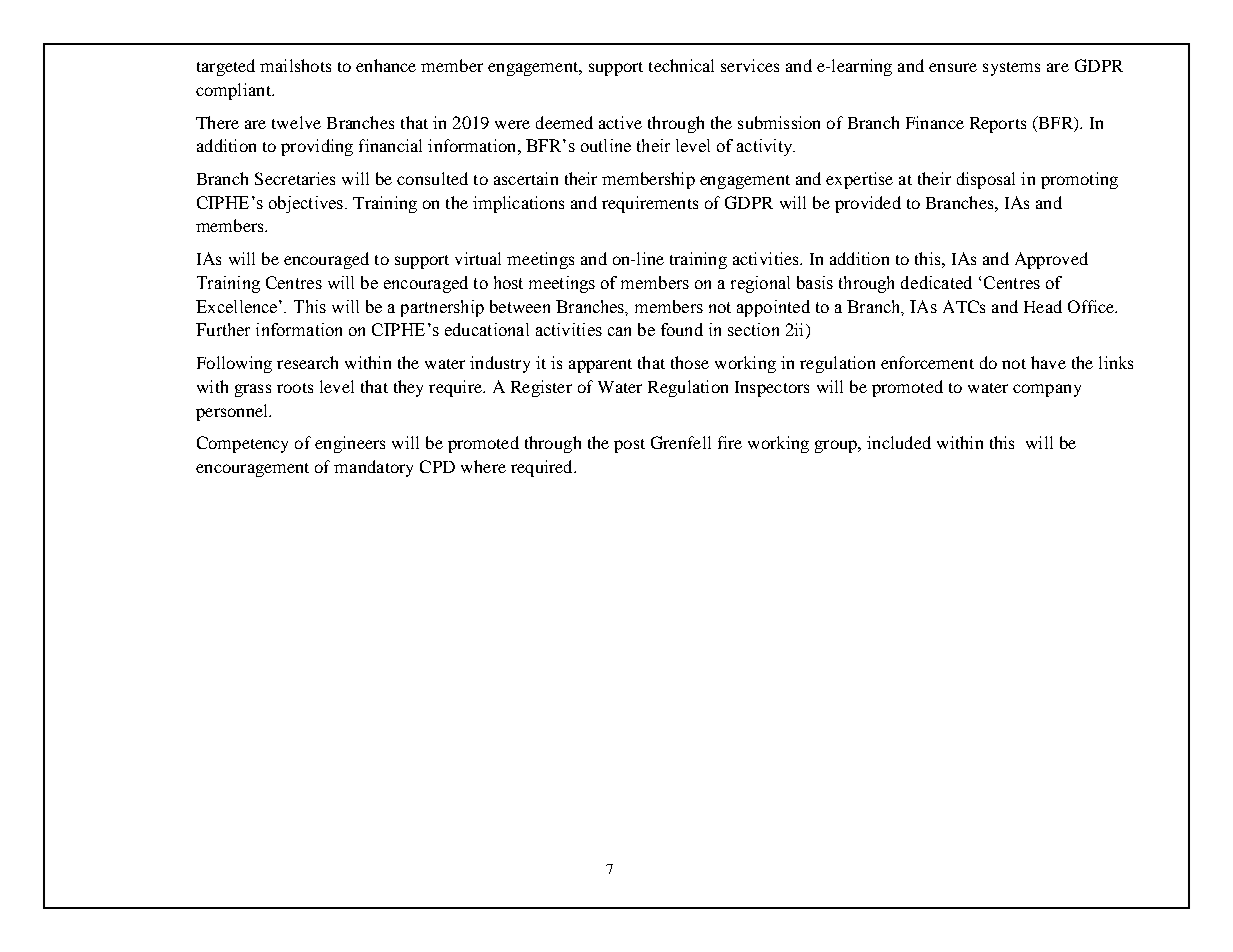  What do you see at coordinates (1011, 69) in the screenshot?
I see `systems` at bounding box center [1011, 69].
